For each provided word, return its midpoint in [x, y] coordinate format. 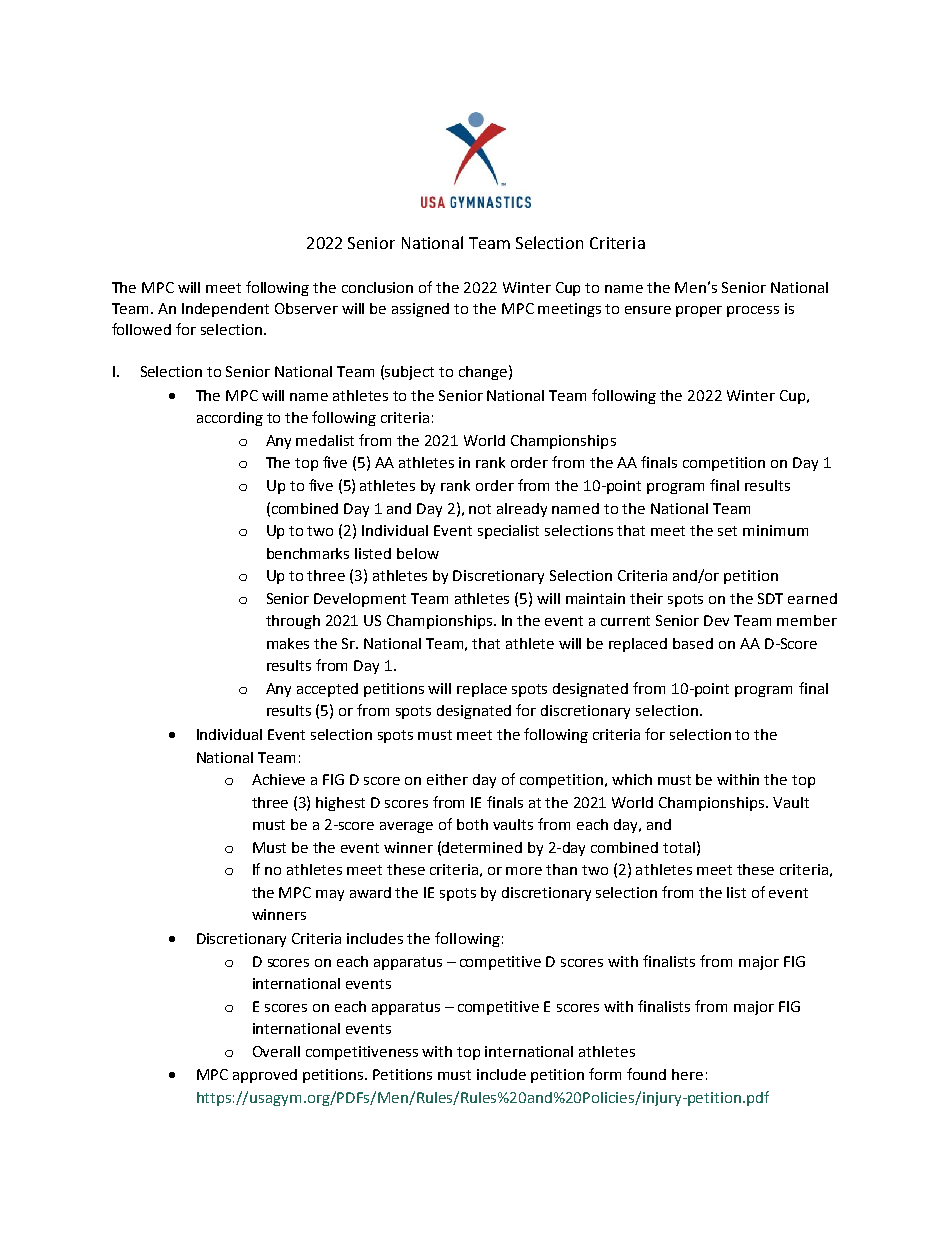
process [753, 311]
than [561, 869]
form [605, 1074]
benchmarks [308, 553]
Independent [225, 310]
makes [288, 643]
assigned [420, 310]
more [524, 871]
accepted [327, 690]
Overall [276, 1051]
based [693, 643]
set [727, 531]
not [480, 509]
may [330, 895]
